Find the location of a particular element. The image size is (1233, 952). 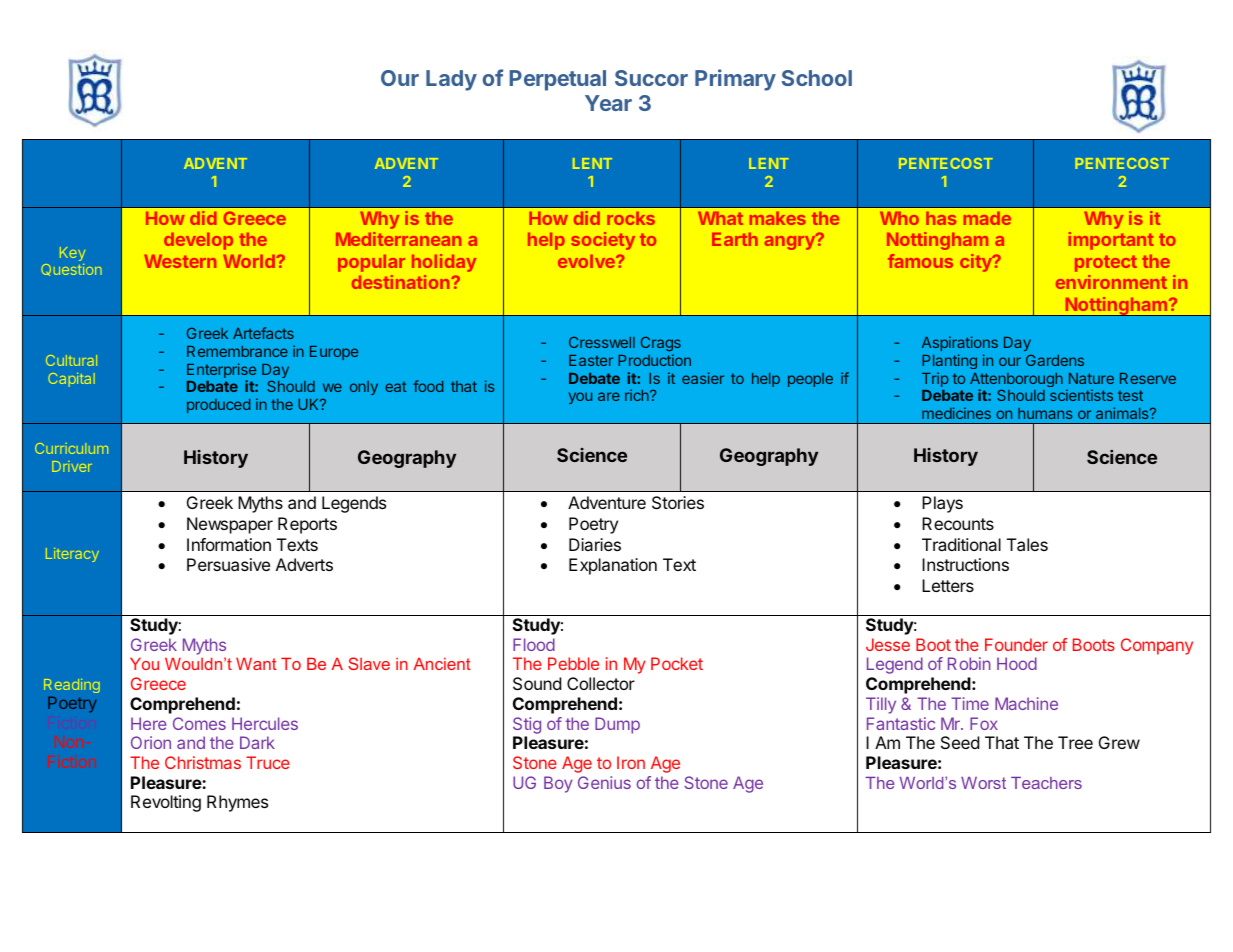

School is located at coordinates (817, 78).
